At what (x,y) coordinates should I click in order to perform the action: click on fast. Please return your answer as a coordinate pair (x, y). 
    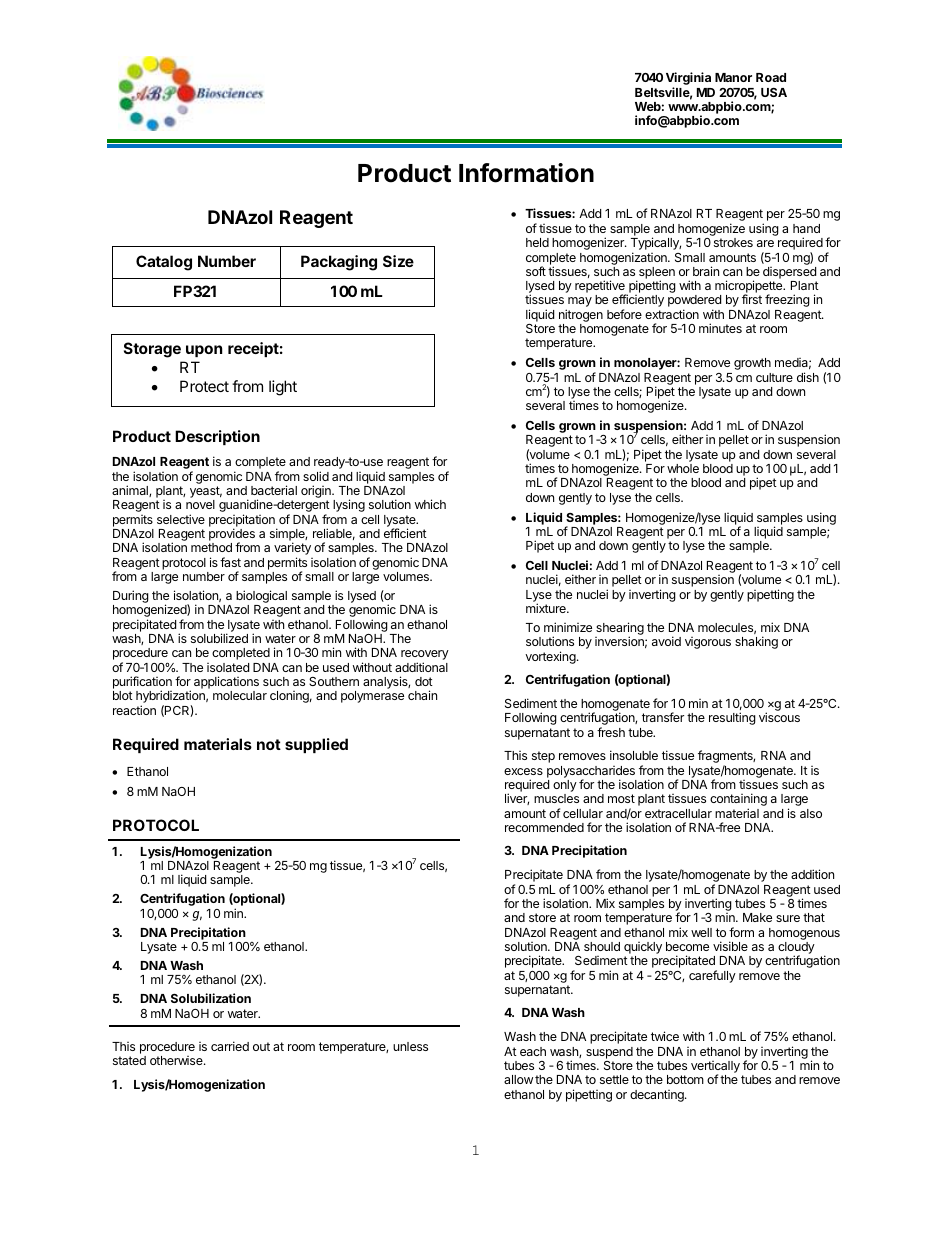
    Looking at the image, I should click on (230, 562).
